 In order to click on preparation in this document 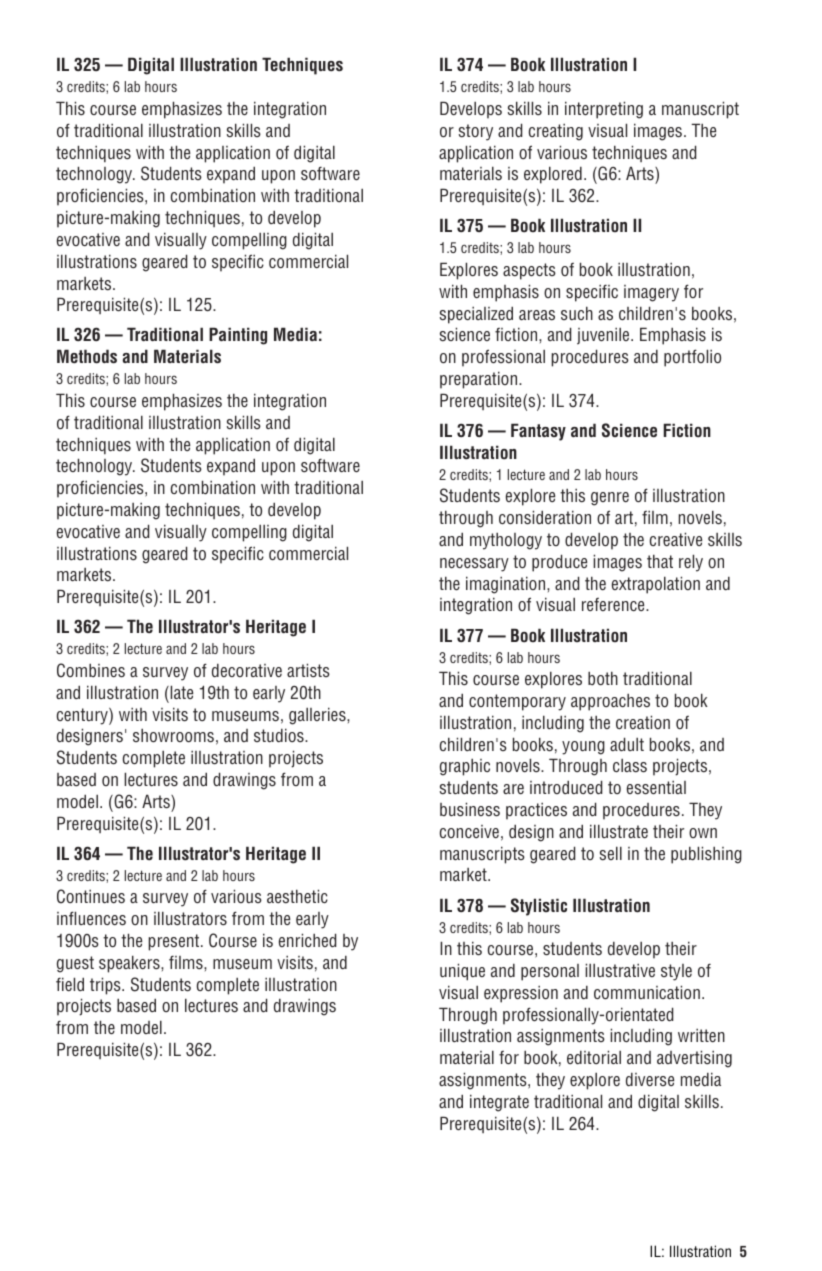, I will do `click(480, 380)`.
